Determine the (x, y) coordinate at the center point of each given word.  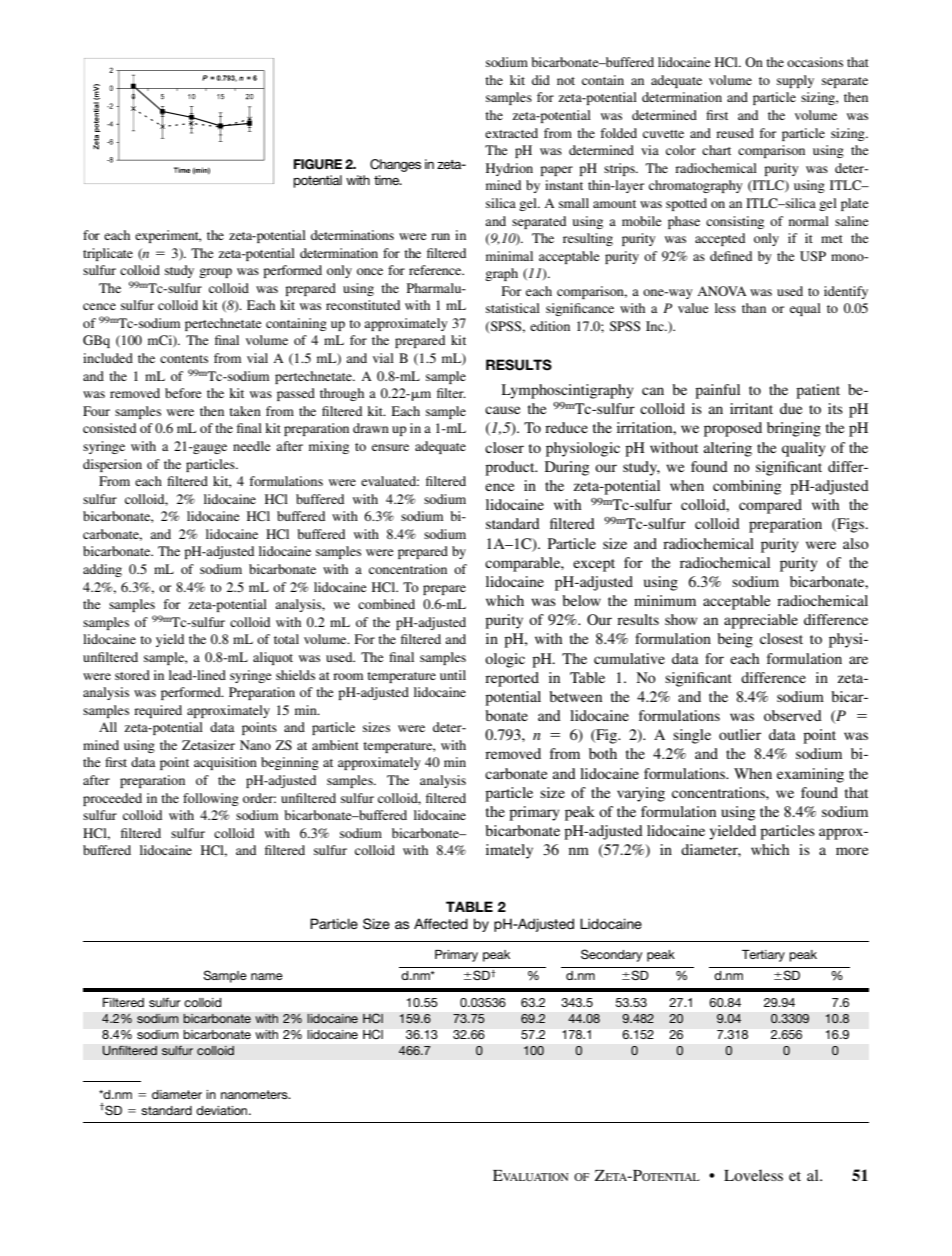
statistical (513, 308)
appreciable (761, 621)
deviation (223, 1110)
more (852, 851)
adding (102, 570)
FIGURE (318, 164)
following (211, 799)
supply (795, 81)
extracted (511, 133)
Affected (441, 923)
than (754, 308)
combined (386, 604)
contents (184, 359)
